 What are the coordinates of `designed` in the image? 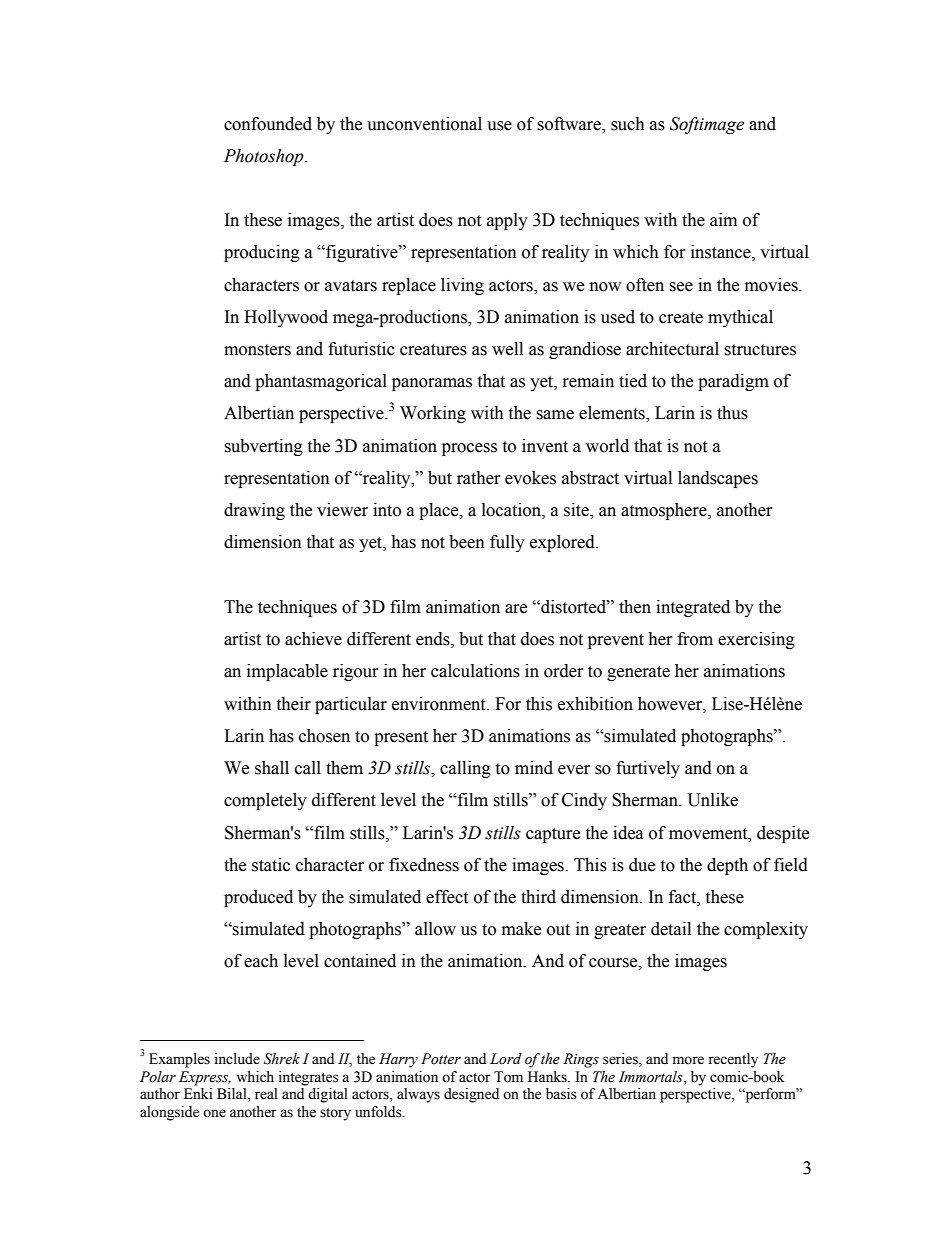 It's located at (471, 1095).
